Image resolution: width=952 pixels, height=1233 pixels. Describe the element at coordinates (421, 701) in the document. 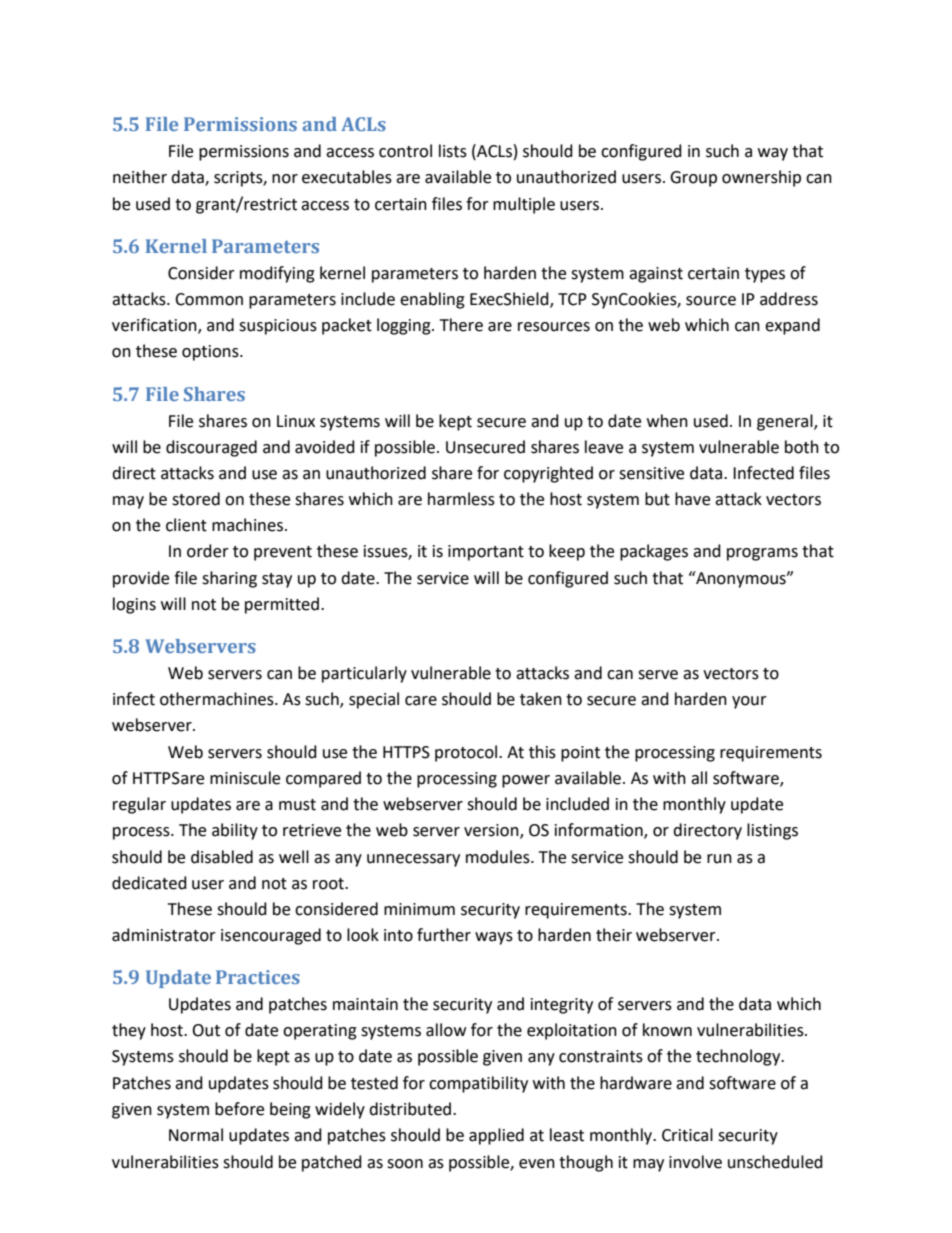

I see `care` at that location.
